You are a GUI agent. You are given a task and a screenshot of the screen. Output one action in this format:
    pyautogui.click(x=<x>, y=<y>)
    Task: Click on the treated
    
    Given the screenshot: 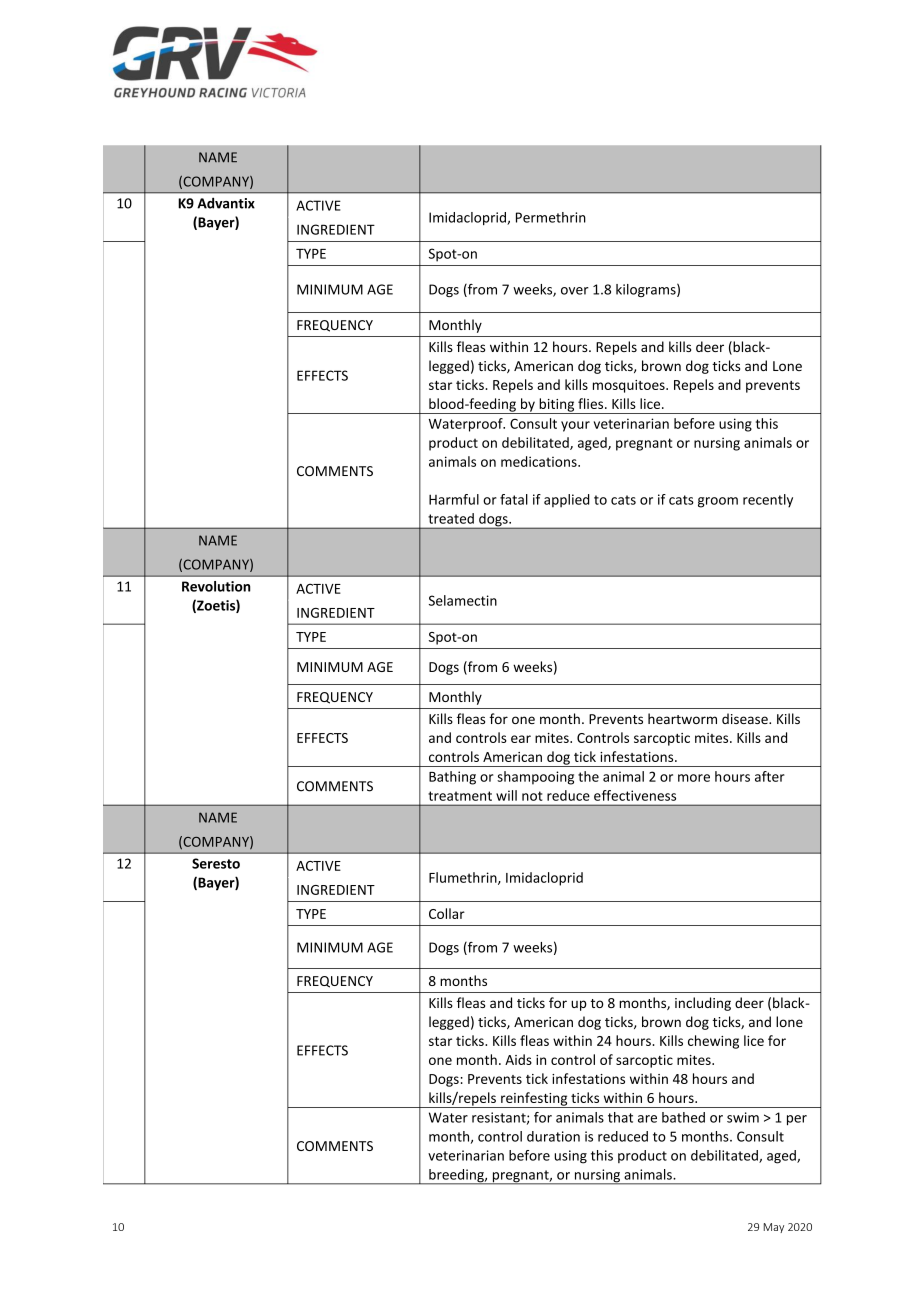 What is the action you would take?
    pyautogui.click(x=451, y=518)
